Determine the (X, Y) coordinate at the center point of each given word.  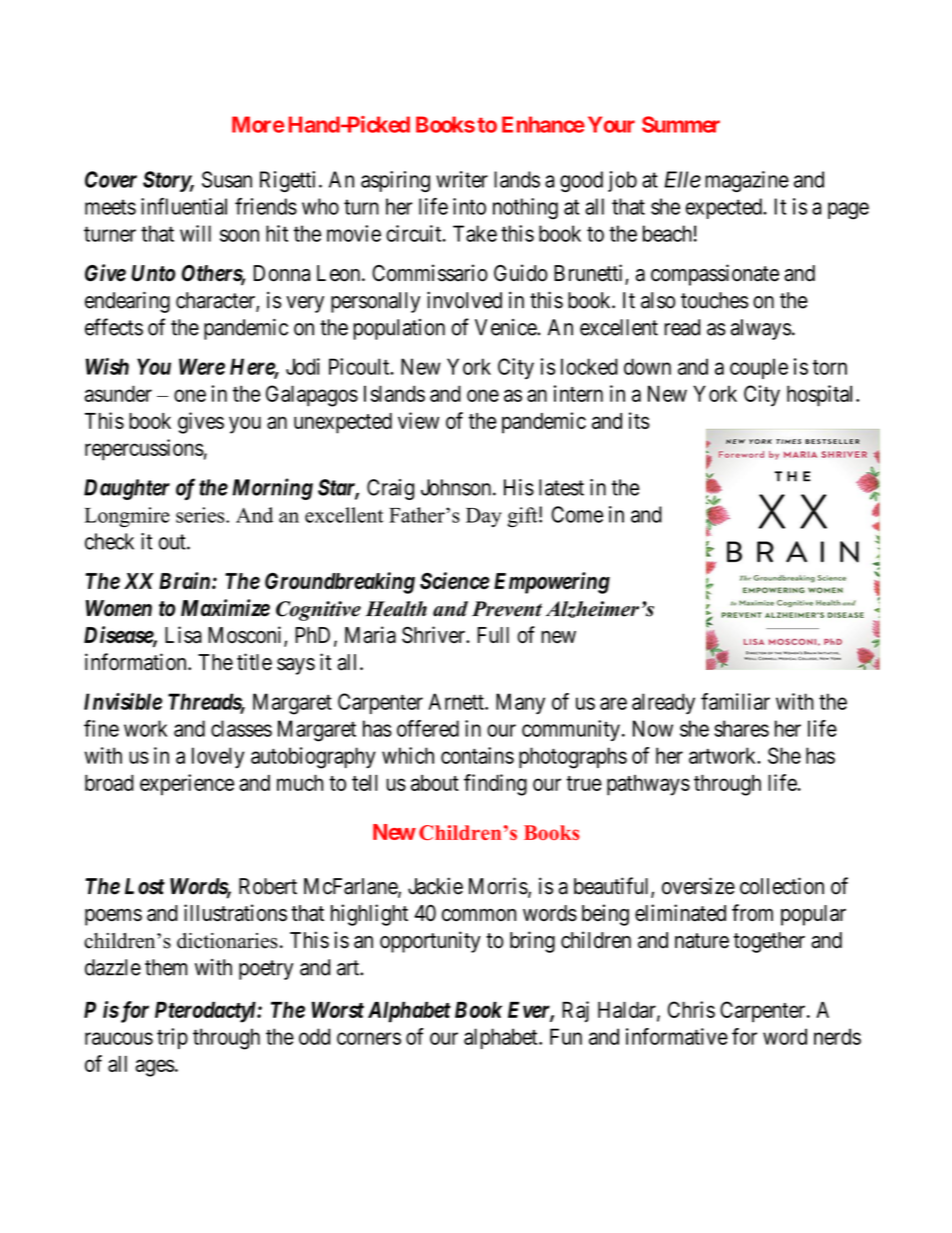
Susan (227, 179)
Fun (566, 1036)
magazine (747, 181)
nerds (837, 1036)
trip (172, 1038)
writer (462, 179)
